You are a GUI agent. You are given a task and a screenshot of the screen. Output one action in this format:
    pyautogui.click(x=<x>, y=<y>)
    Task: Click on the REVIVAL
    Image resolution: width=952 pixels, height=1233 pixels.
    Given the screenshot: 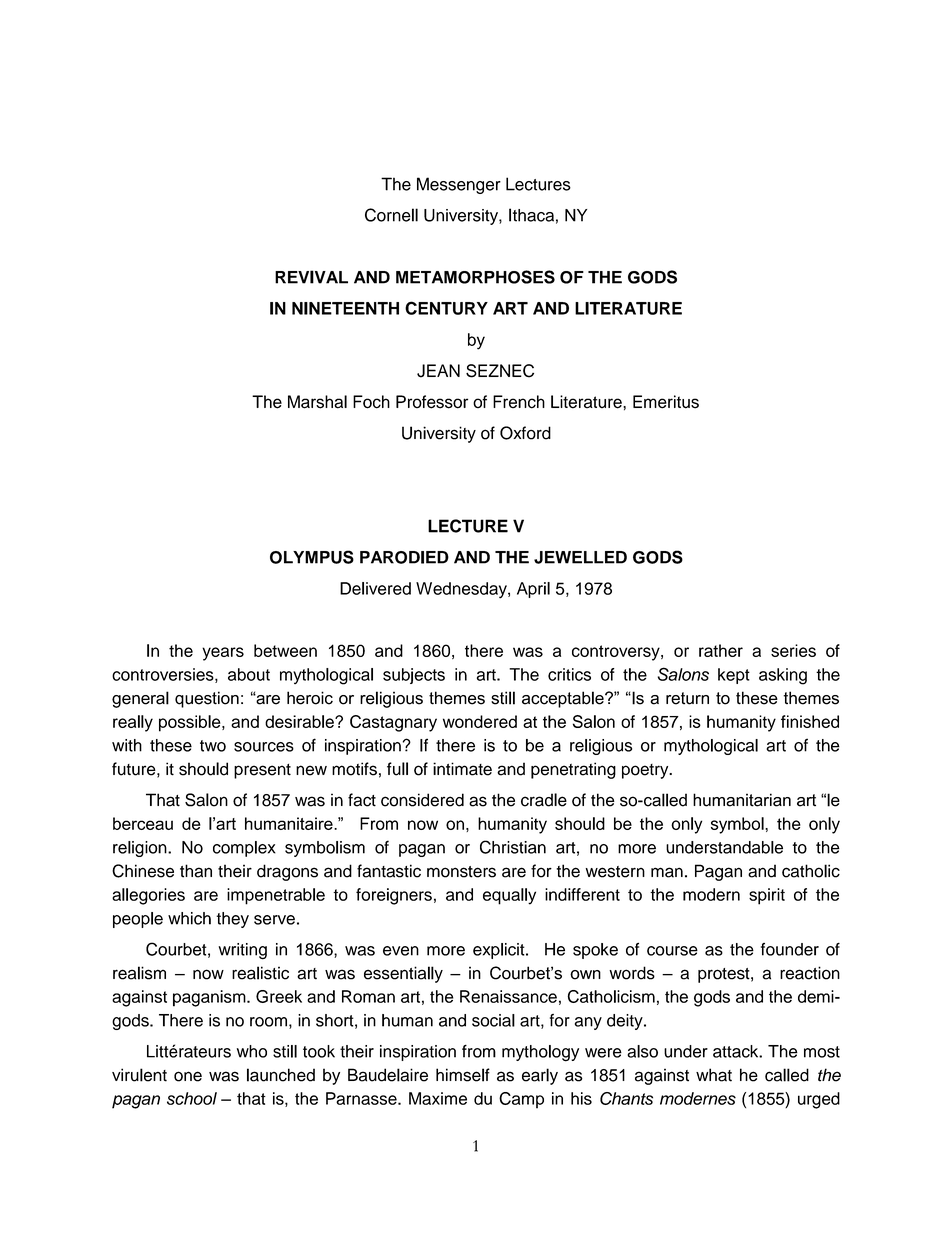 What is the action you would take?
    pyautogui.click(x=311, y=277)
